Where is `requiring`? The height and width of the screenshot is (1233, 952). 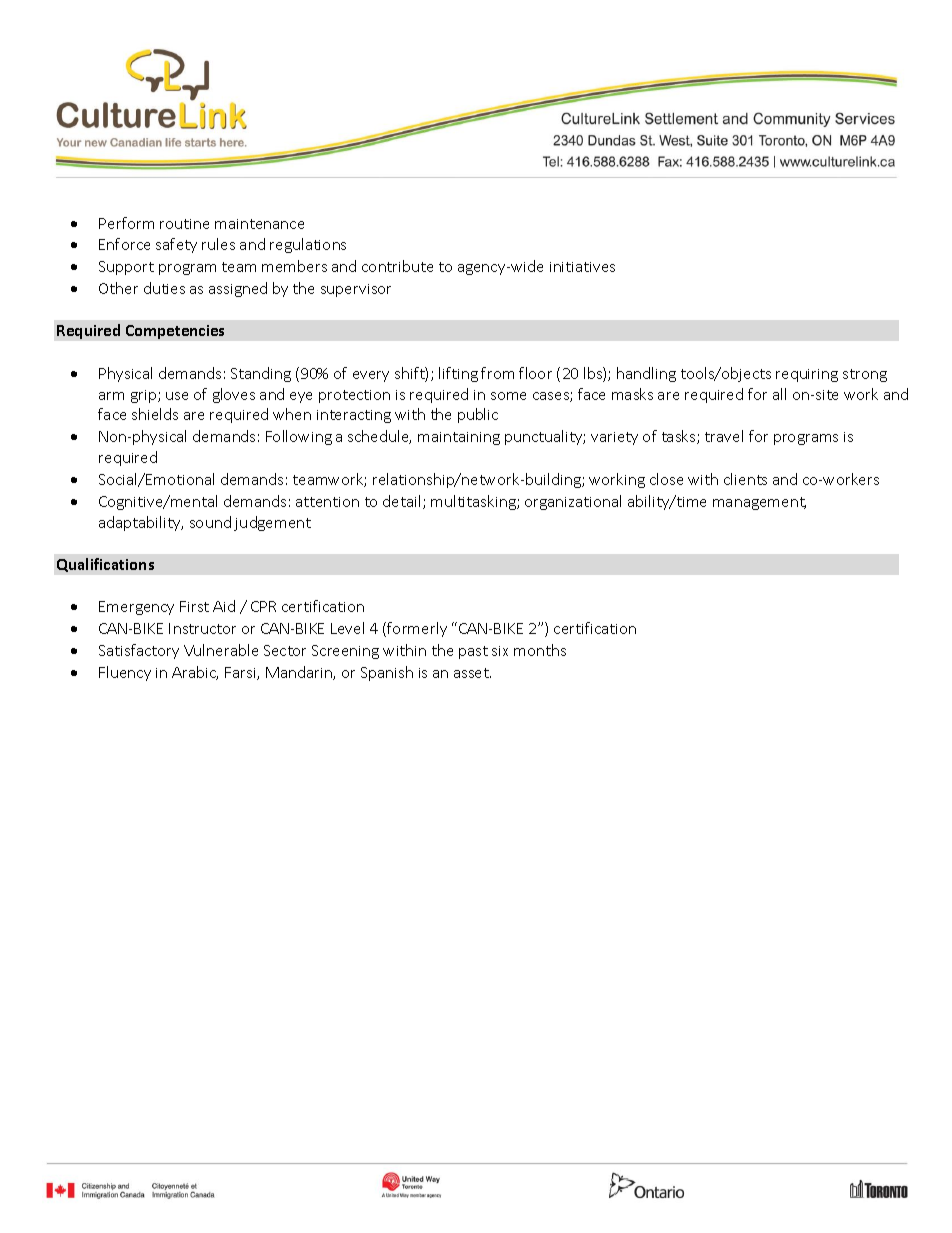 requiring is located at coordinates (807, 375).
